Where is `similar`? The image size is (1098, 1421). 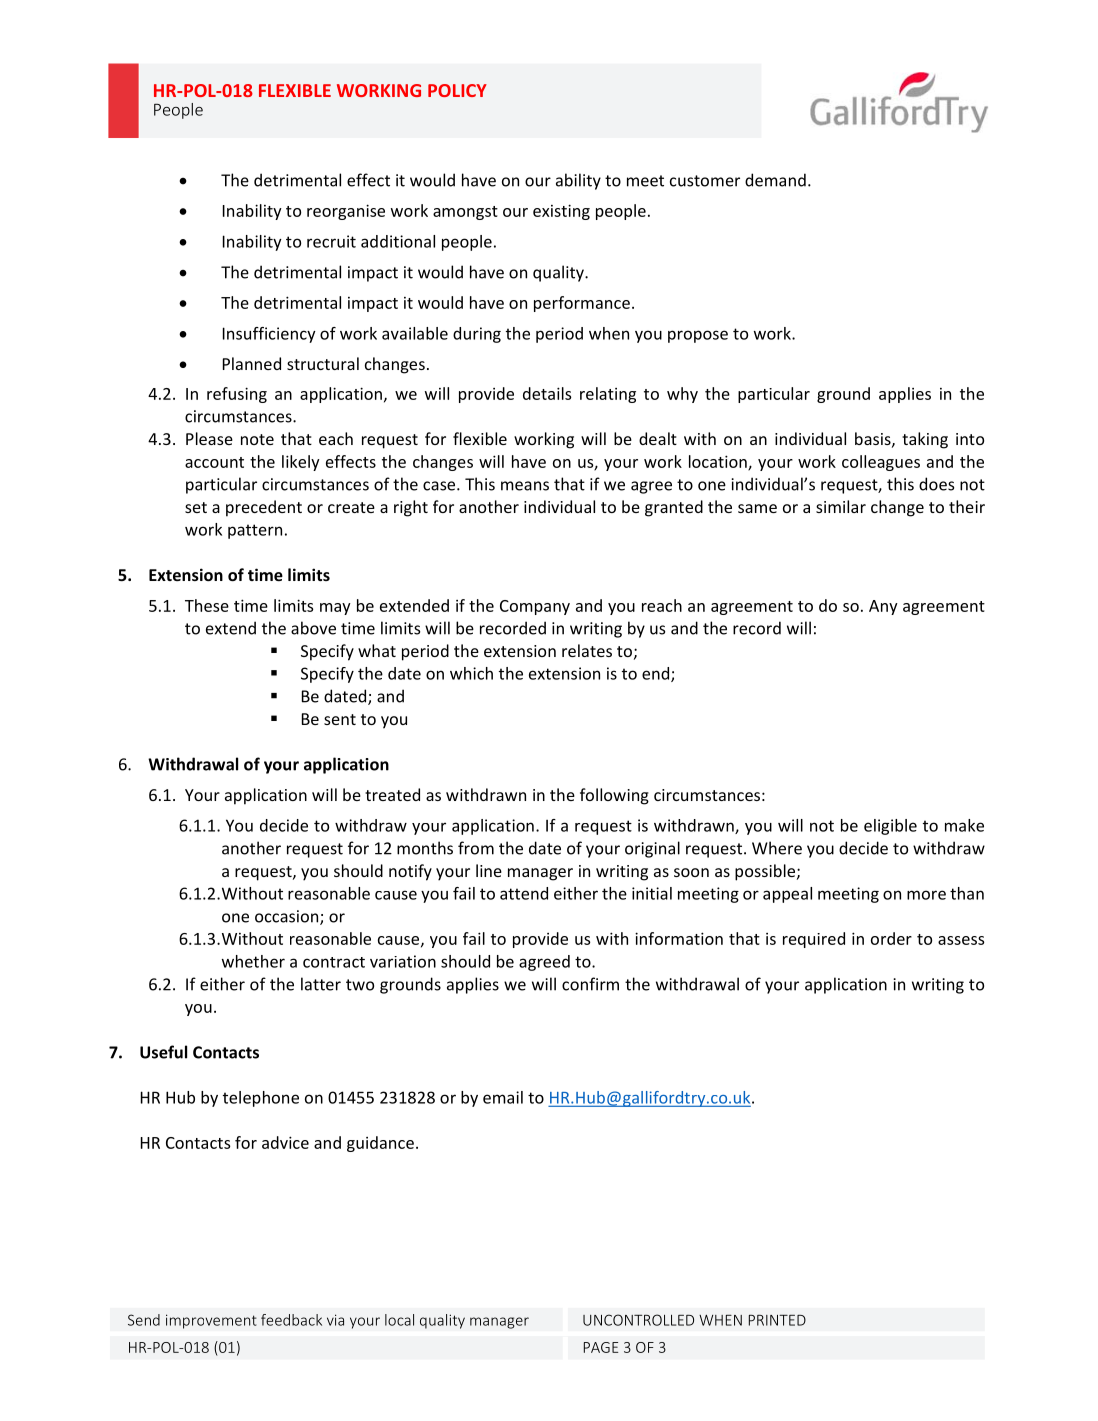
similar is located at coordinates (841, 506).
